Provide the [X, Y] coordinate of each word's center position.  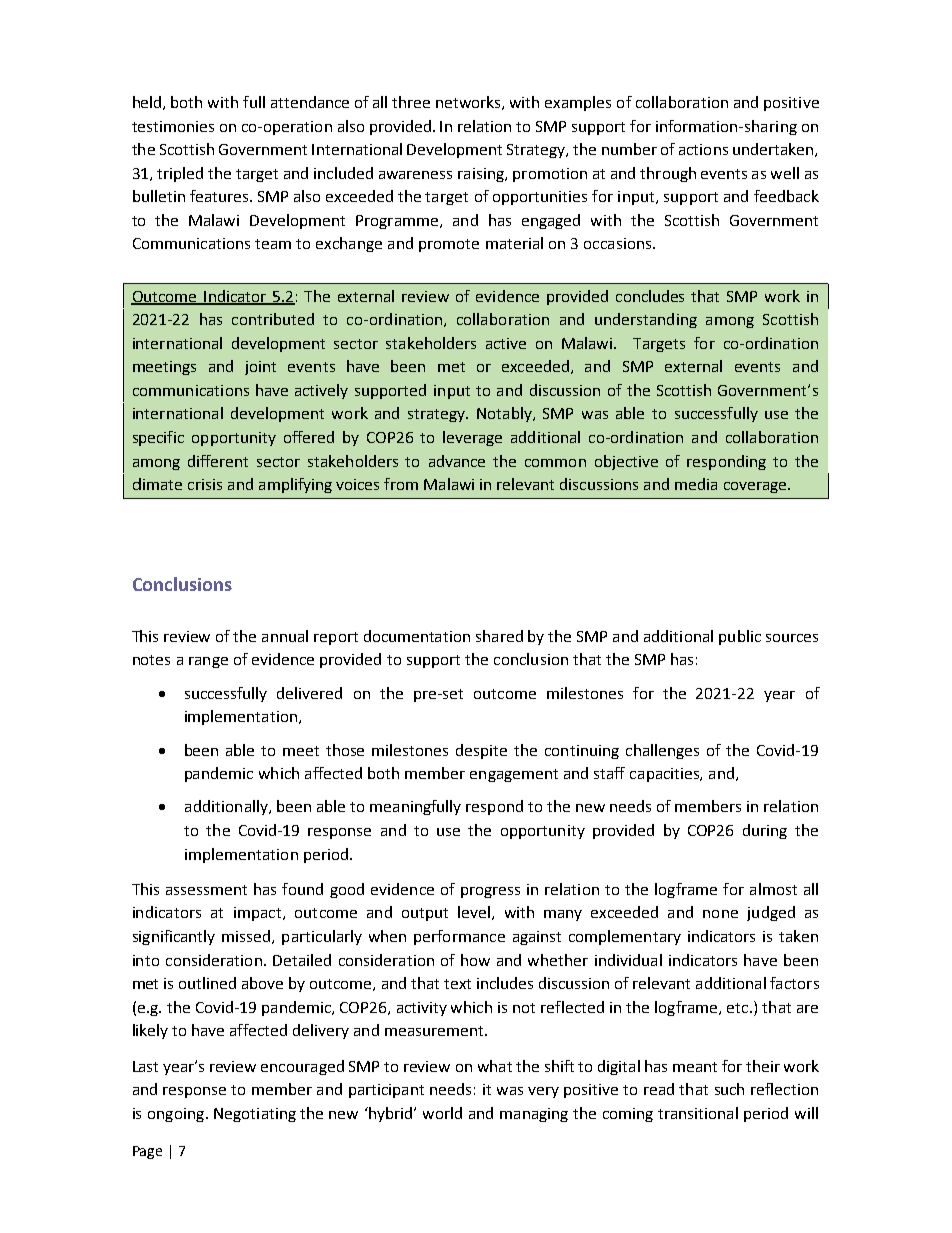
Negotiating [255, 1115]
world [442, 1113]
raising [482, 175]
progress [490, 892]
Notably [505, 414]
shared [499, 636]
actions [703, 149]
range [208, 662]
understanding [646, 320]
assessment [206, 890]
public [740, 637]
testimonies [173, 126]
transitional [698, 1113]
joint [260, 368]
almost [773, 889]
